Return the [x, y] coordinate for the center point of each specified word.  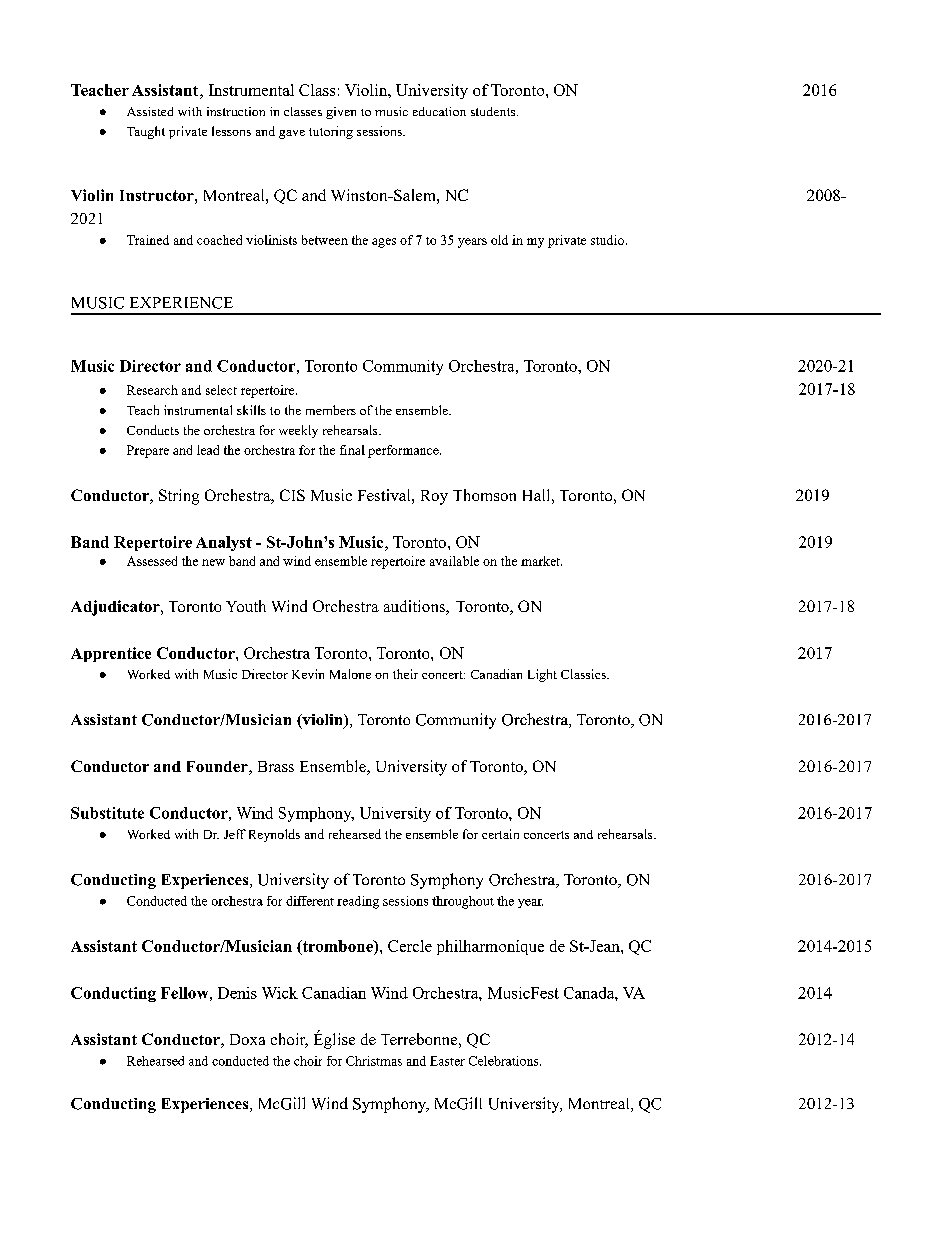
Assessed [152, 561]
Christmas [374, 1061]
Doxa [247, 1039]
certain [500, 834]
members [331, 410]
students [493, 111]
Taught [146, 132]
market [541, 561]
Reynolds [274, 835]
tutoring [331, 132]
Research [152, 390]
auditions [415, 607]
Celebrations [505, 1061]
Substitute [107, 813]
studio [607, 240]
